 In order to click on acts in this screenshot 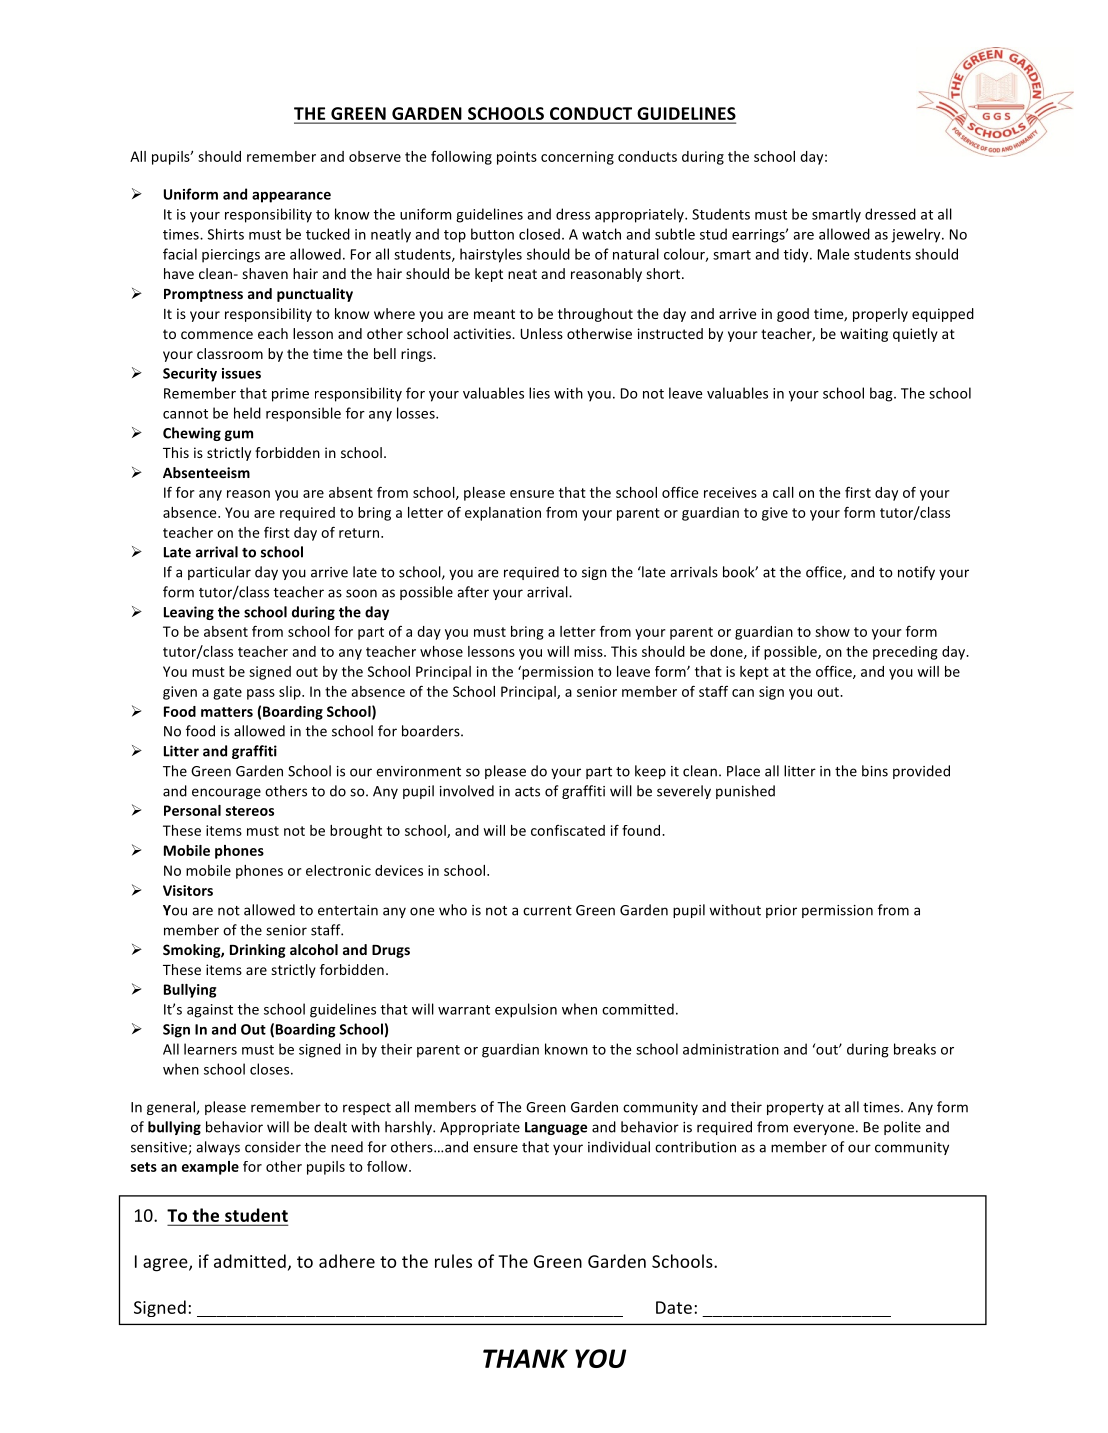, I will do `click(527, 792)`.
